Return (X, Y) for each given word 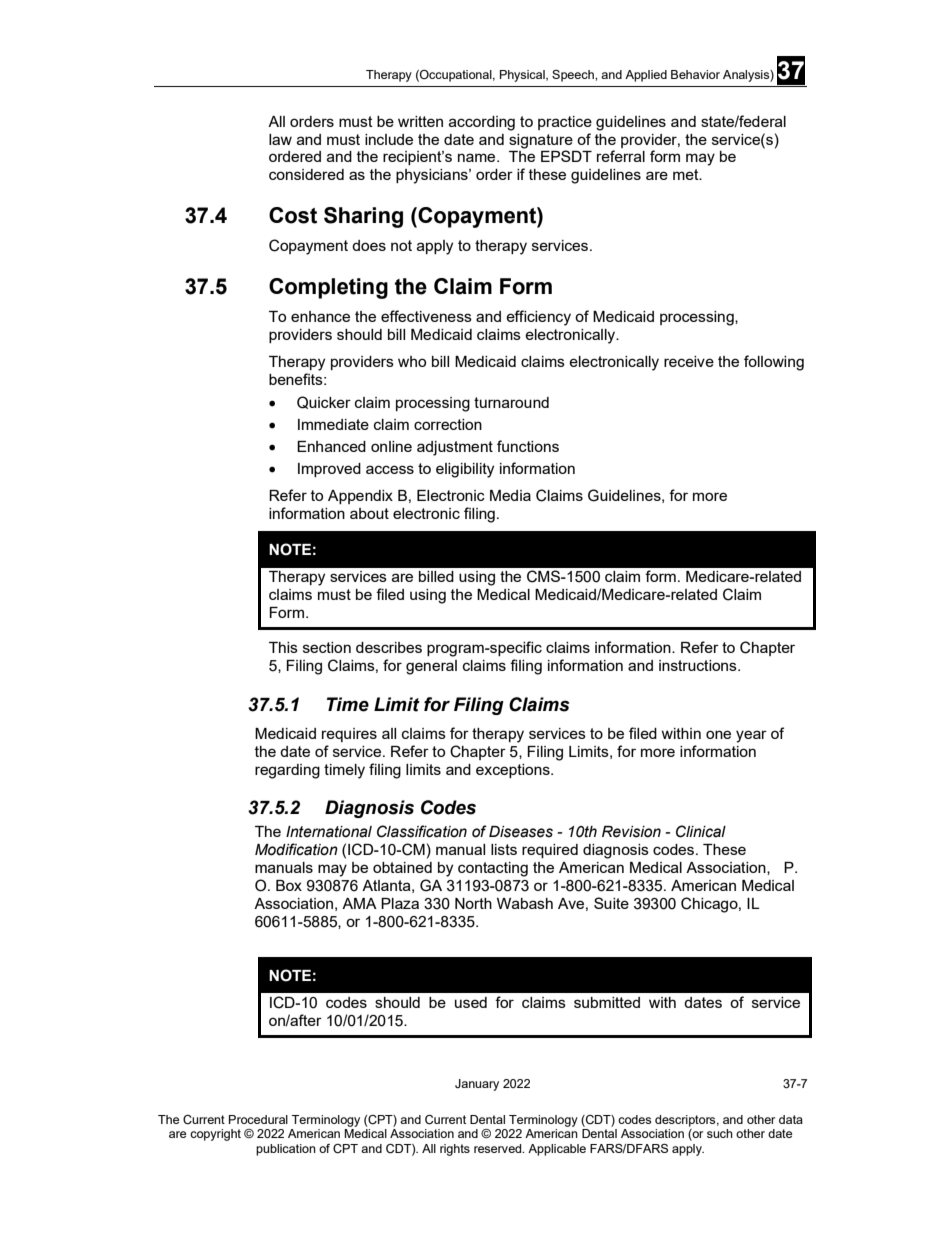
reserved (499, 1148)
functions (528, 446)
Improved (329, 470)
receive (689, 361)
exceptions (514, 771)
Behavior (695, 74)
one (718, 734)
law (280, 139)
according (482, 123)
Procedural (258, 1119)
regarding (287, 771)
